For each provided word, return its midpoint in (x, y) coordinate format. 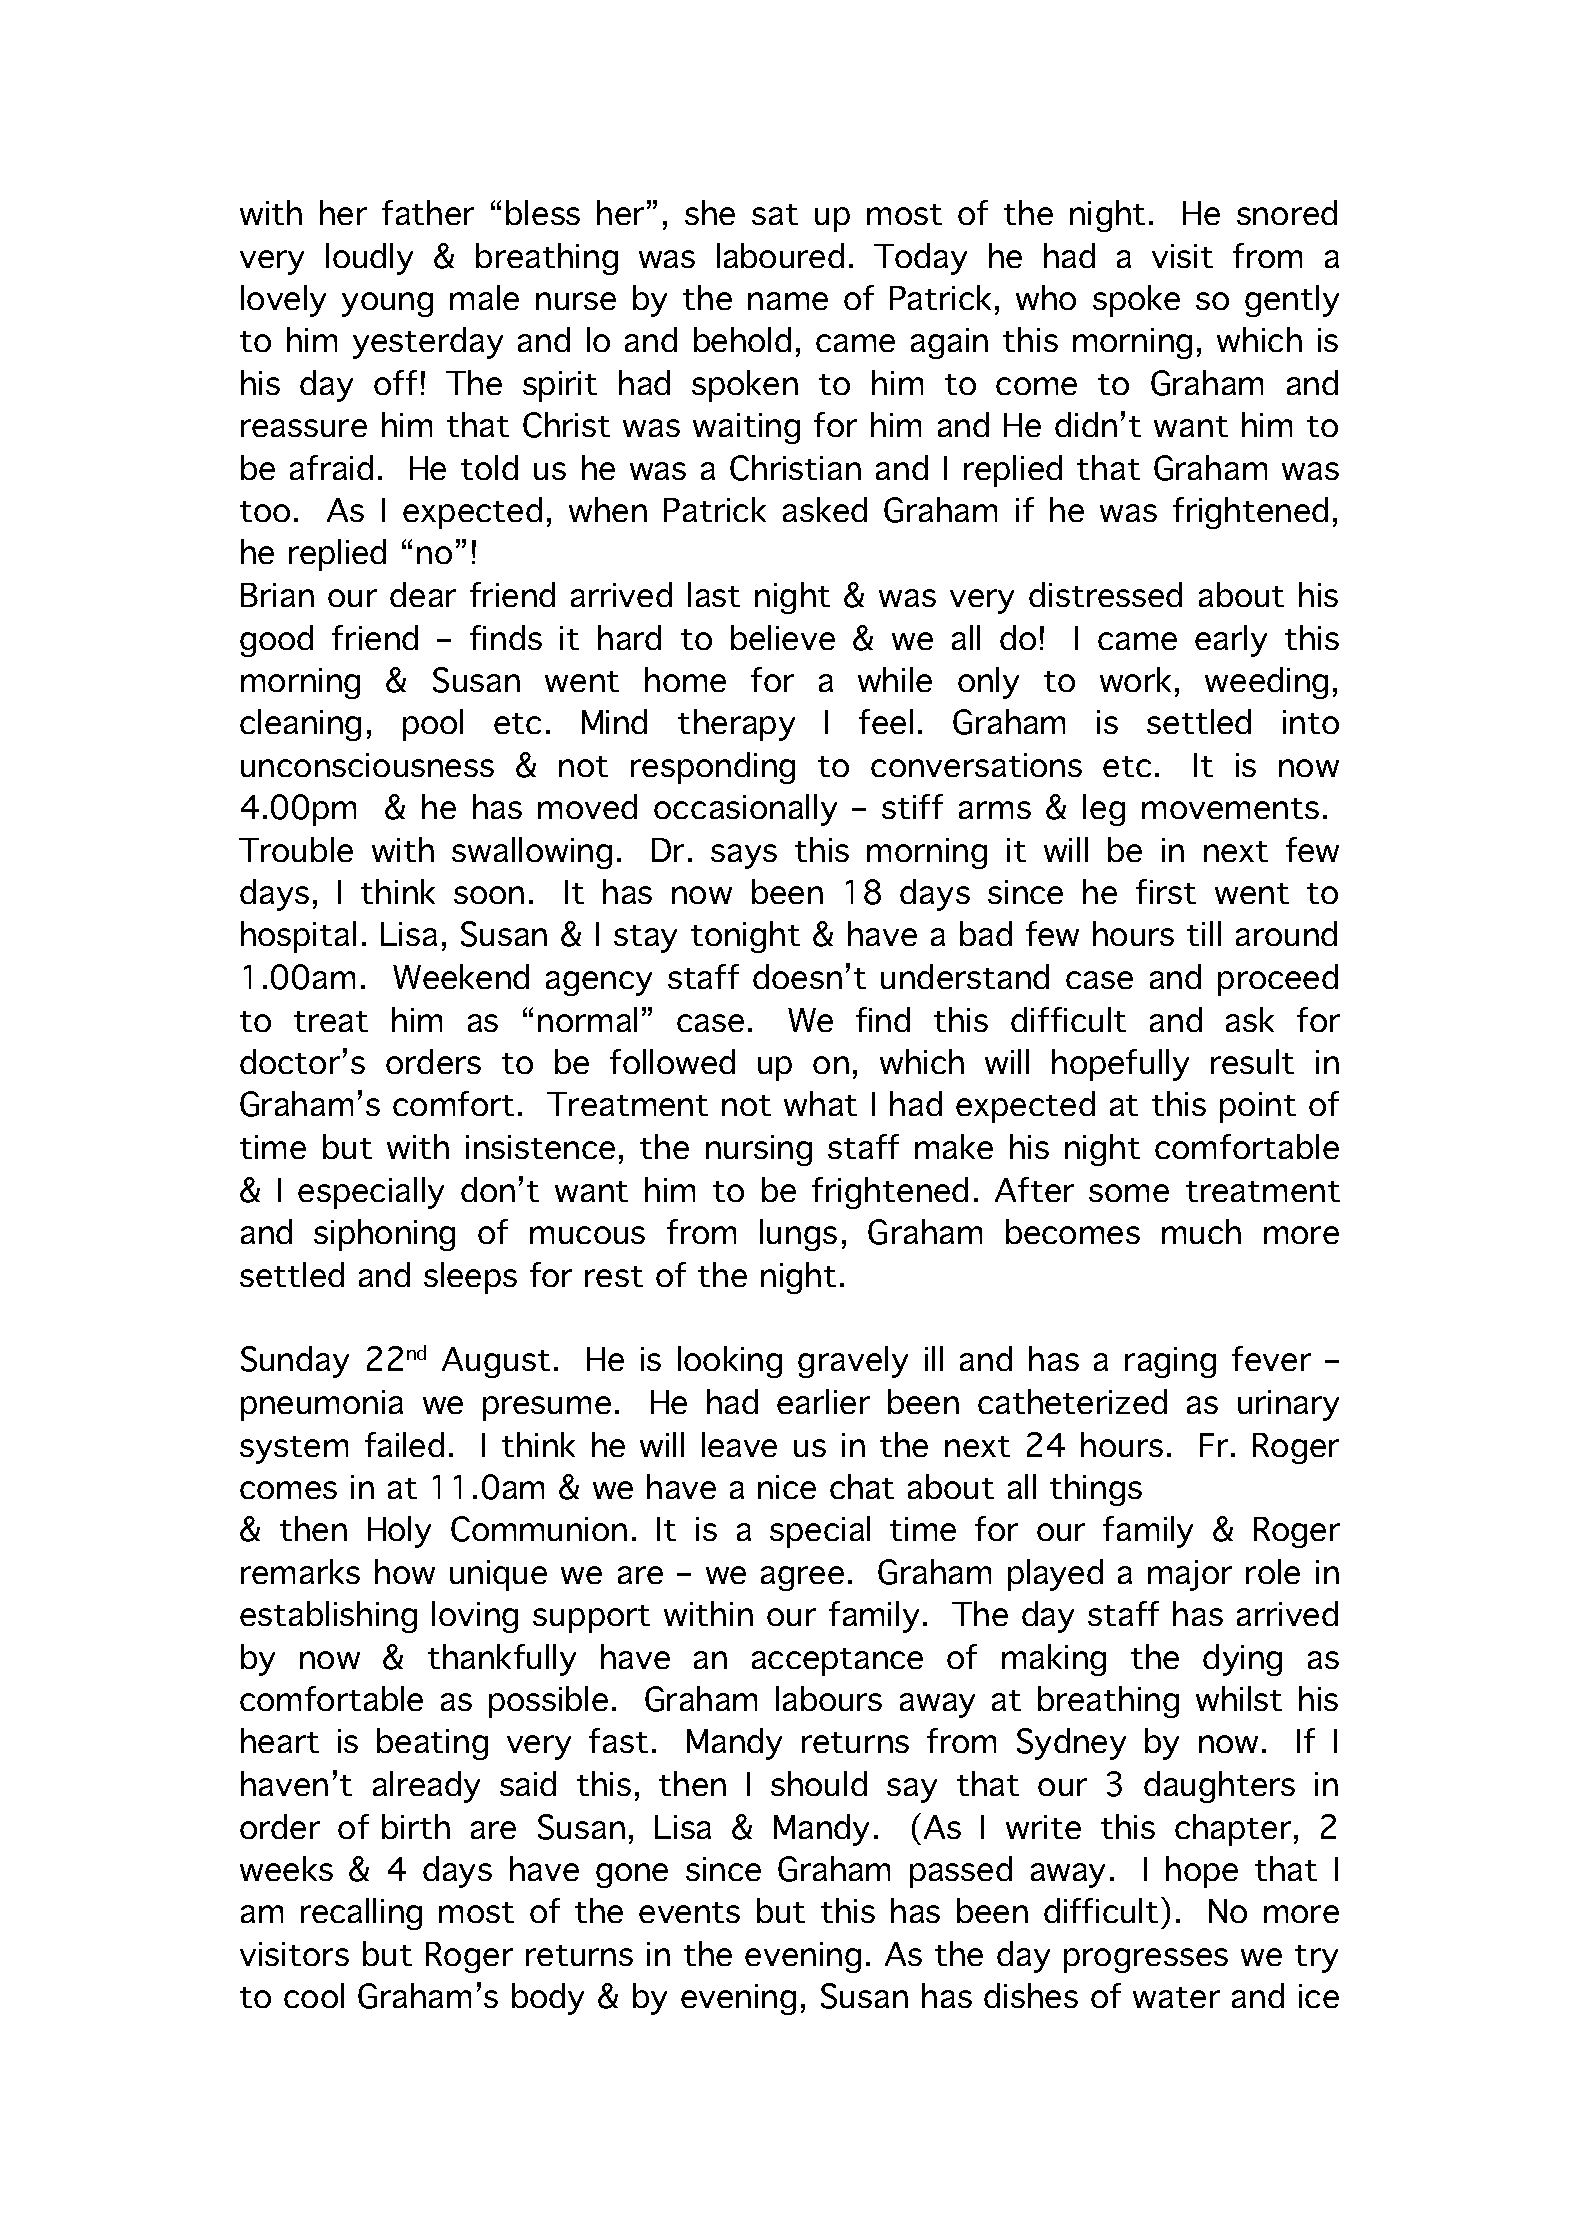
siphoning (384, 1235)
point (1258, 1107)
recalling (361, 1914)
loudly (369, 259)
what (820, 1103)
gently (1292, 301)
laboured (780, 255)
